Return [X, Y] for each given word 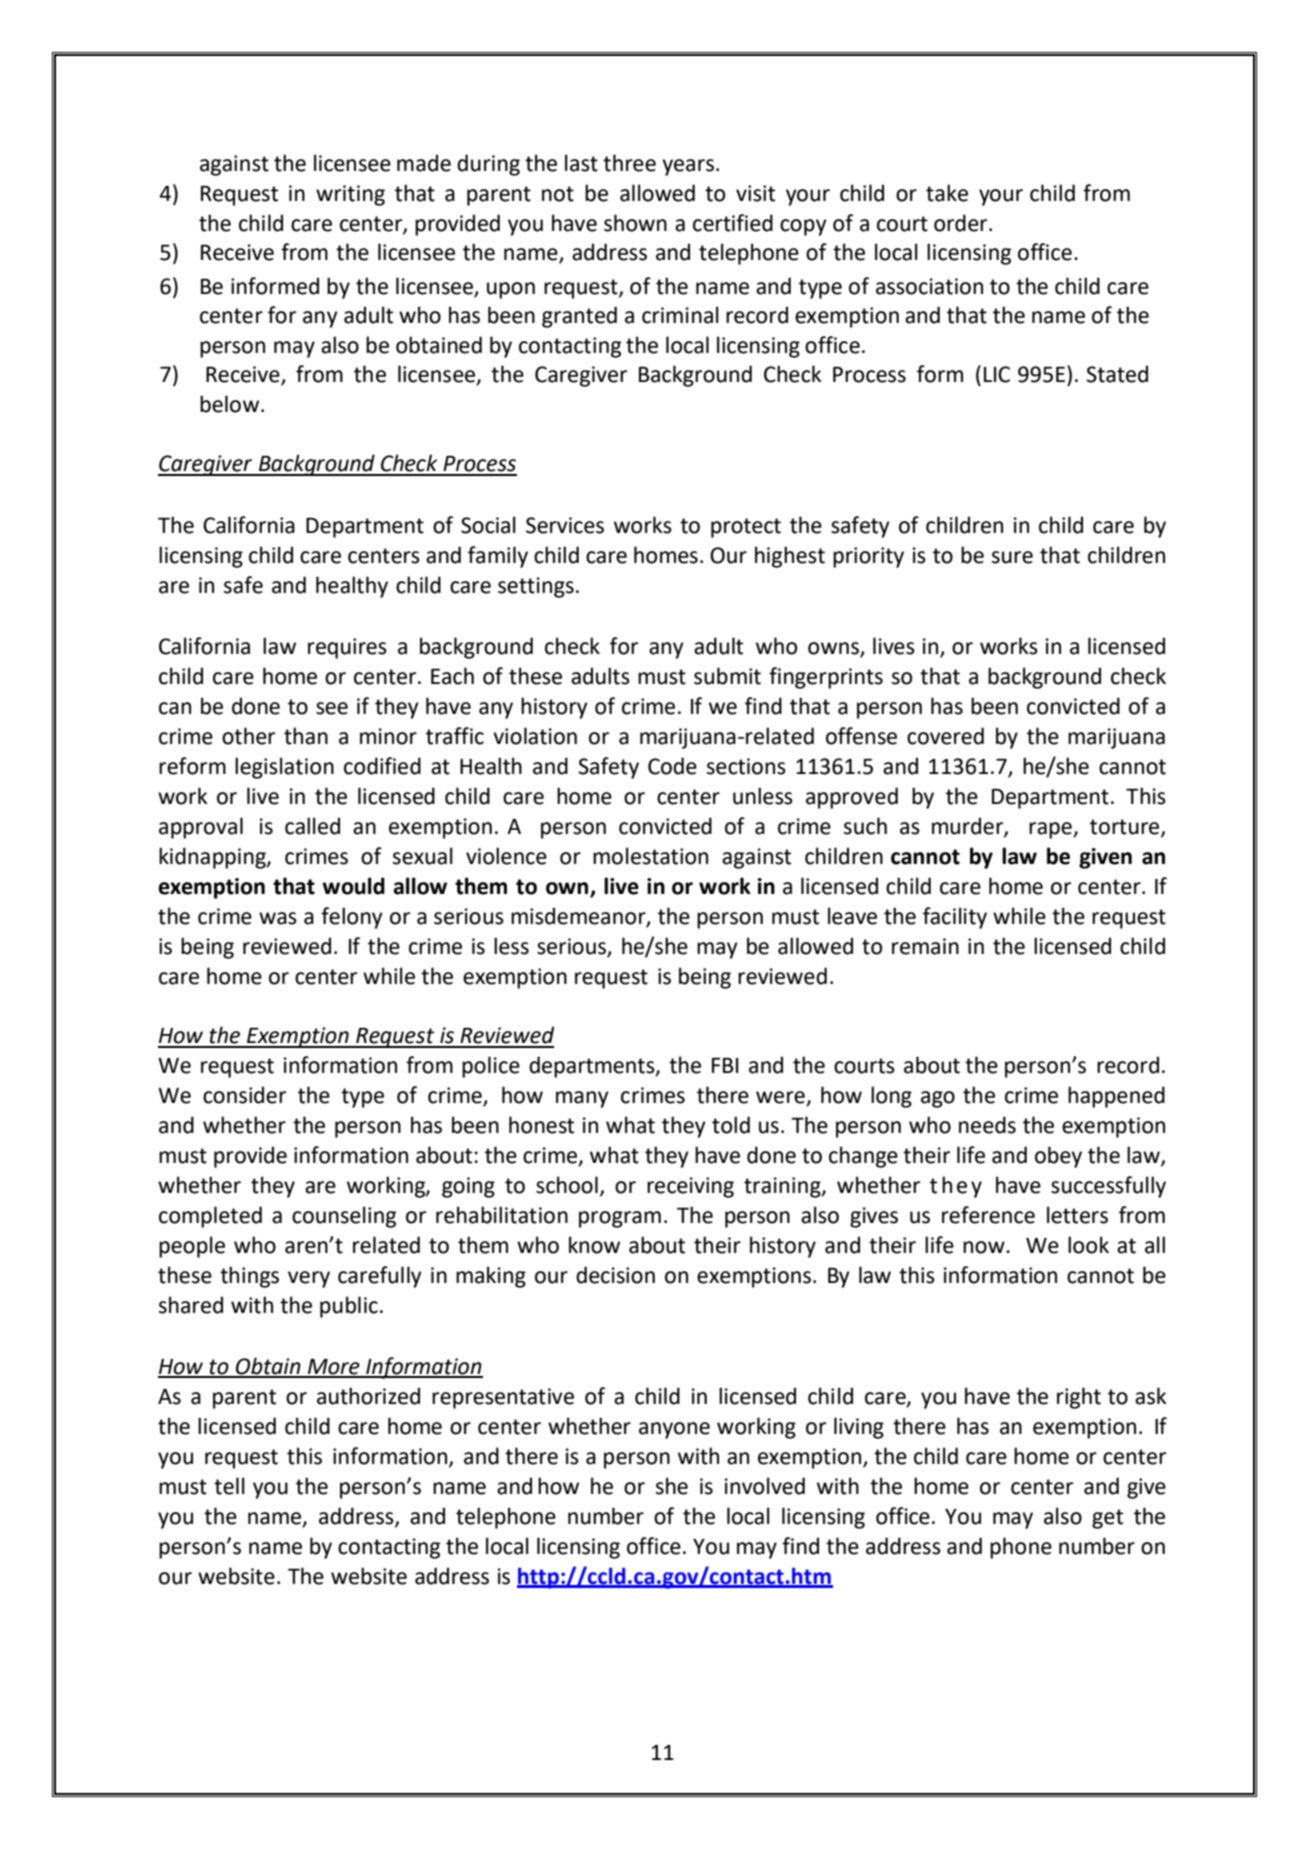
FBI [725, 1065]
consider [244, 1095]
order [962, 223]
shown [635, 223]
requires [347, 648]
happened [1116, 1097]
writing [350, 195]
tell [229, 1486]
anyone [674, 1430]
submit [727, 676]
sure [1012, 557]
